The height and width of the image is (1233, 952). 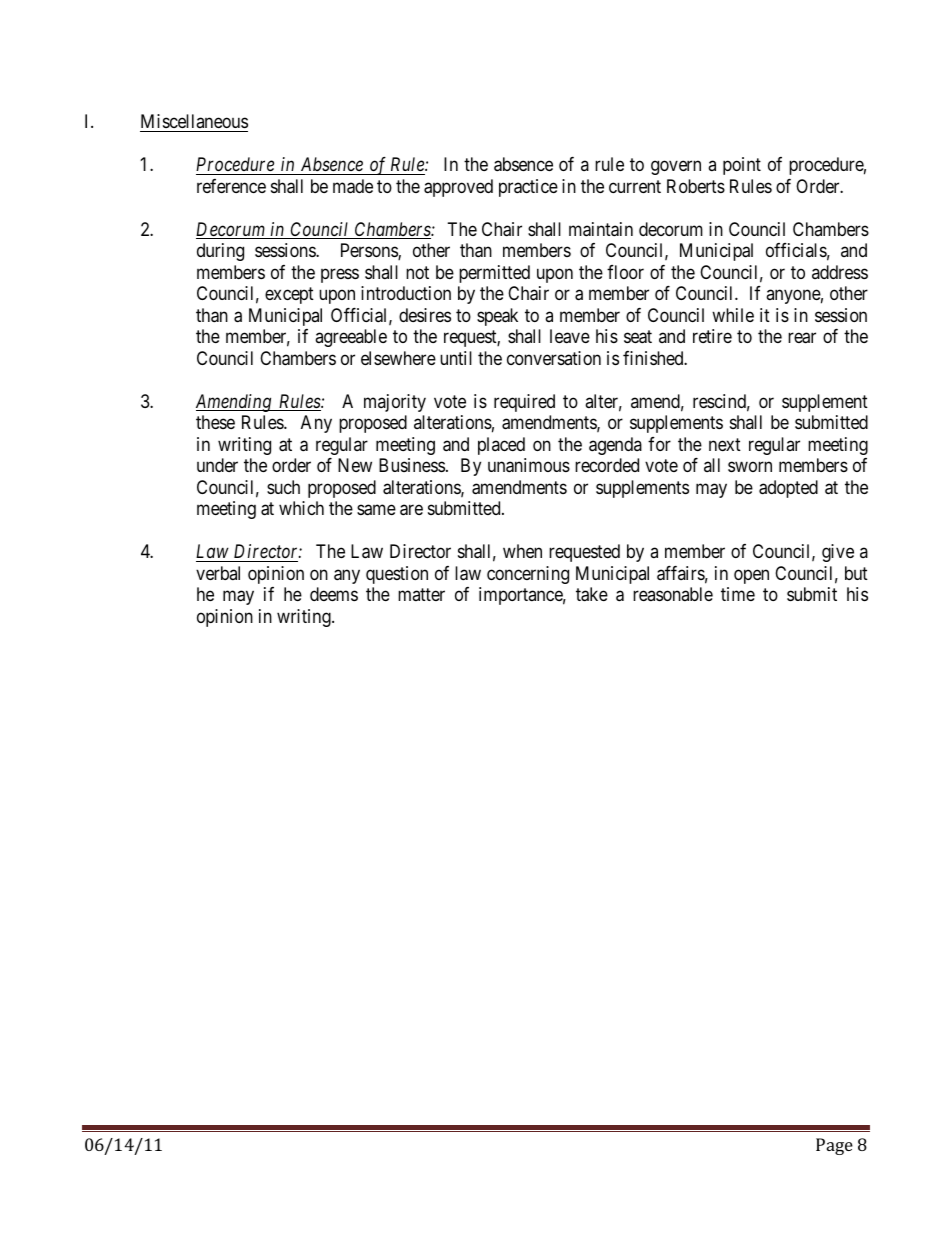 I want to click on point, so click(x=742, y=166).
